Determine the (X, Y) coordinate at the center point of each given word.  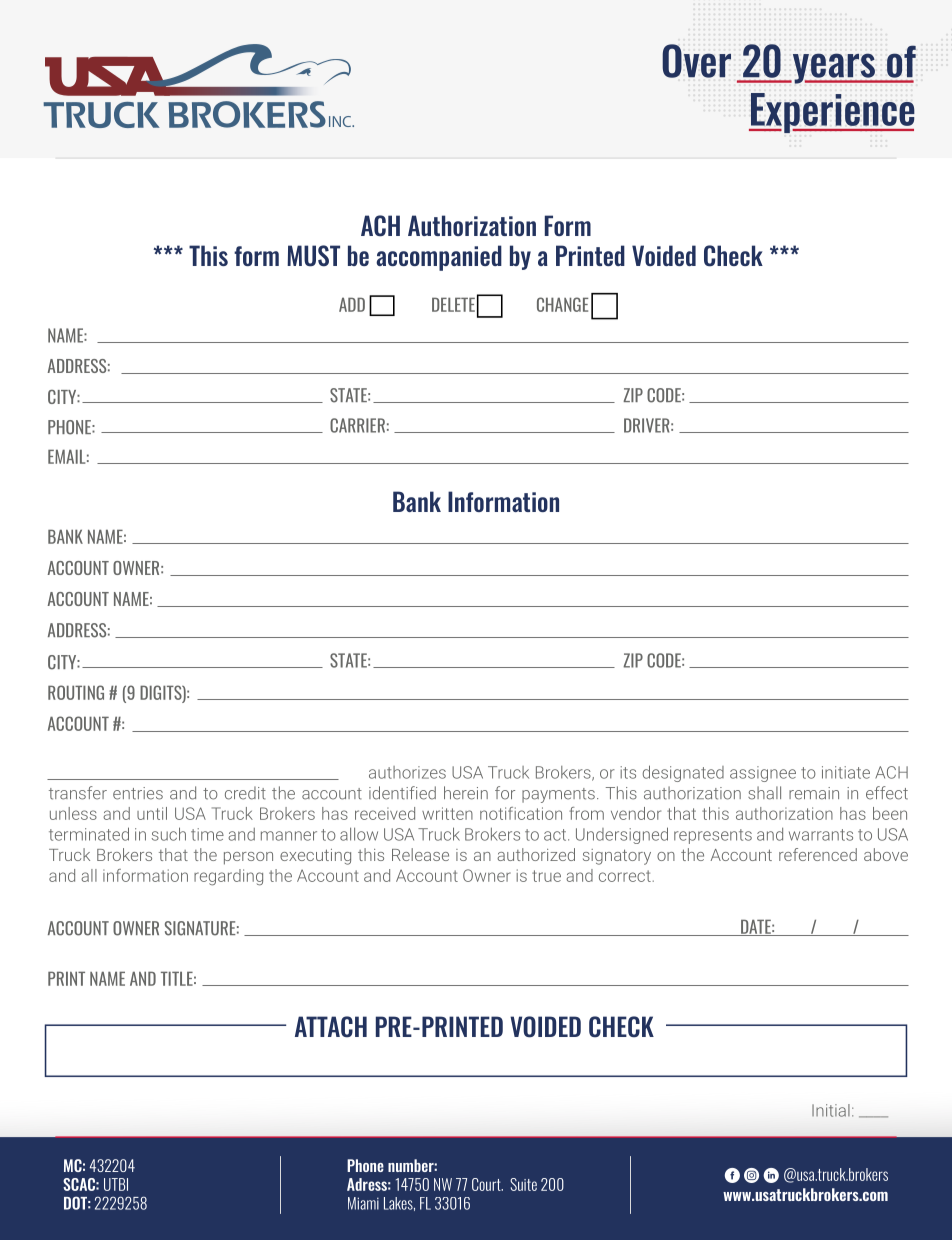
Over (696, 61)
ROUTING (76, 692)
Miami (363, 1203)
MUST (313, 256)
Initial (831, 1110)
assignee (763, 774)
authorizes (407, 772)
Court (487, 1184)
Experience (832, 113)
